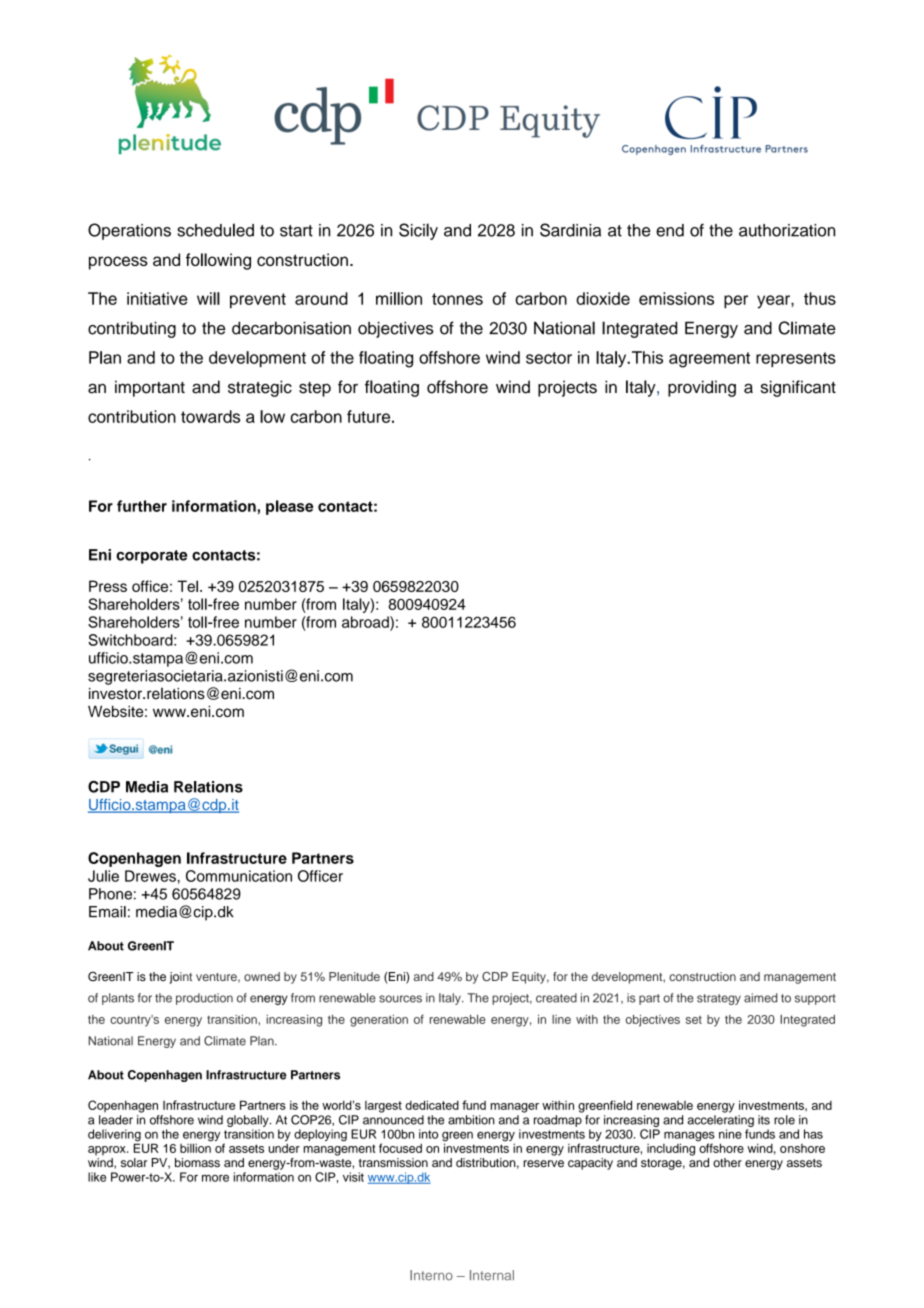  What do you see at coordinates (218, 261) in the screenshot?
I see `following` at bounding box center [218, 261].
